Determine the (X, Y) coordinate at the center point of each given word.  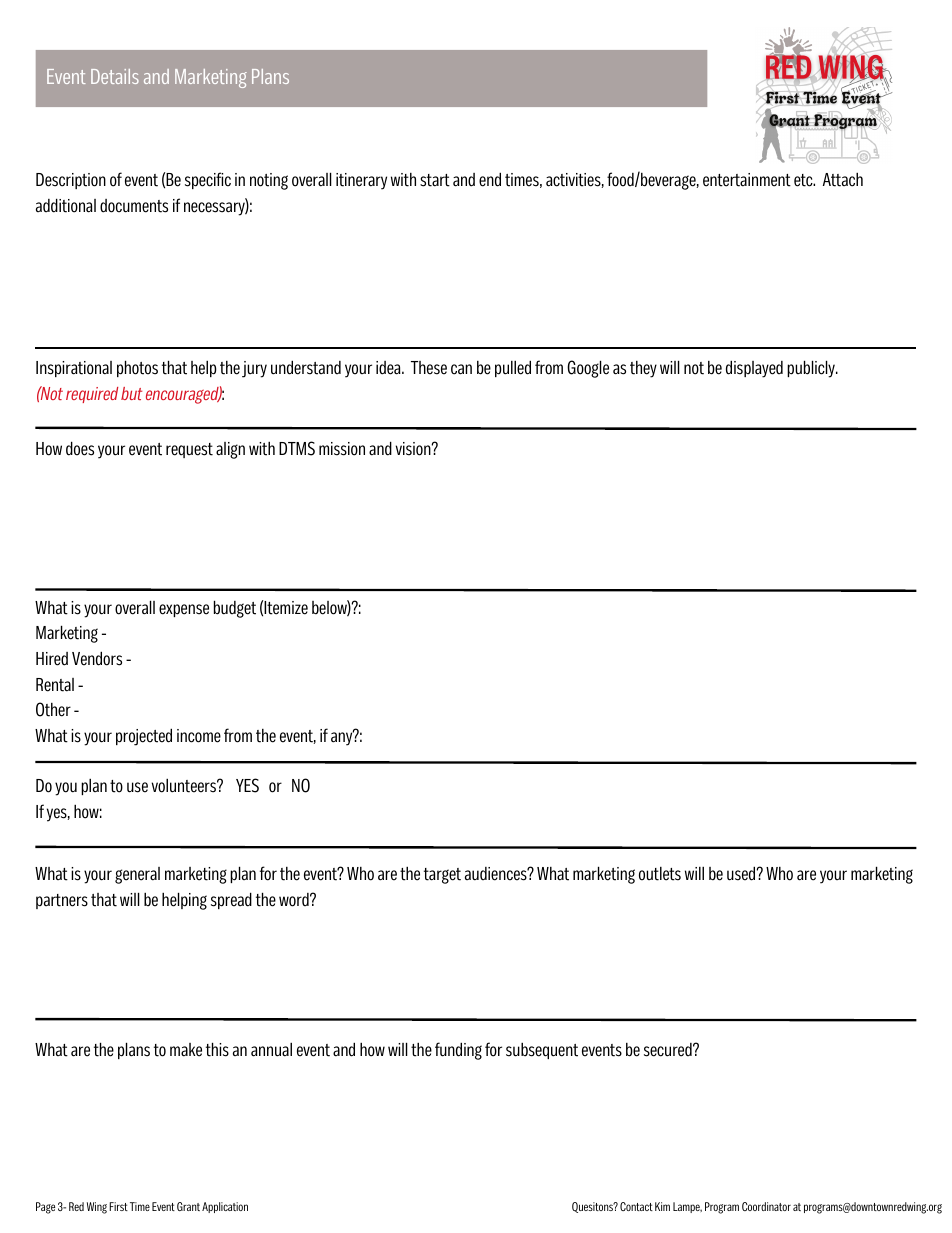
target (442, 876)
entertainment (747, 180)
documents (134, 206)
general (137, 875)
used (742, 873)
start (435, 180)
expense (184, 610)
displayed (754, 369)
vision (413, 449)
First (118, 1206)
